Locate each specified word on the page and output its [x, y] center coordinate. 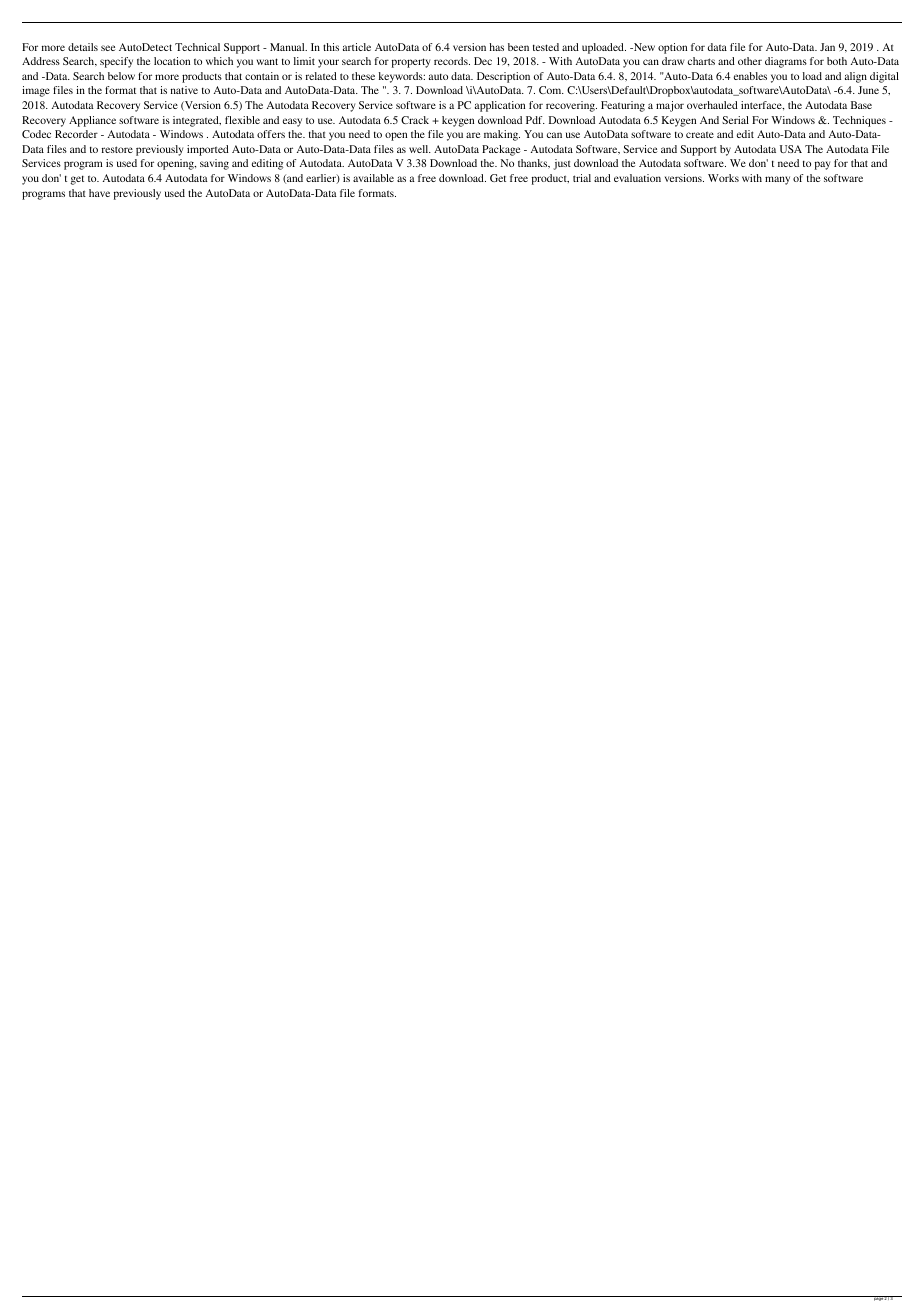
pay [822, 165]
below [121, 76]
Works [723, 178]
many [777, 180]
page [878, 1298]
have [99, 193]
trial [582, 178]
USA [791, 149]
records [452, 61]
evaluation [637, 178]
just [562, 164]
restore [117, 149]
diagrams [786, 62]
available [373, 178]
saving [214, 164]
